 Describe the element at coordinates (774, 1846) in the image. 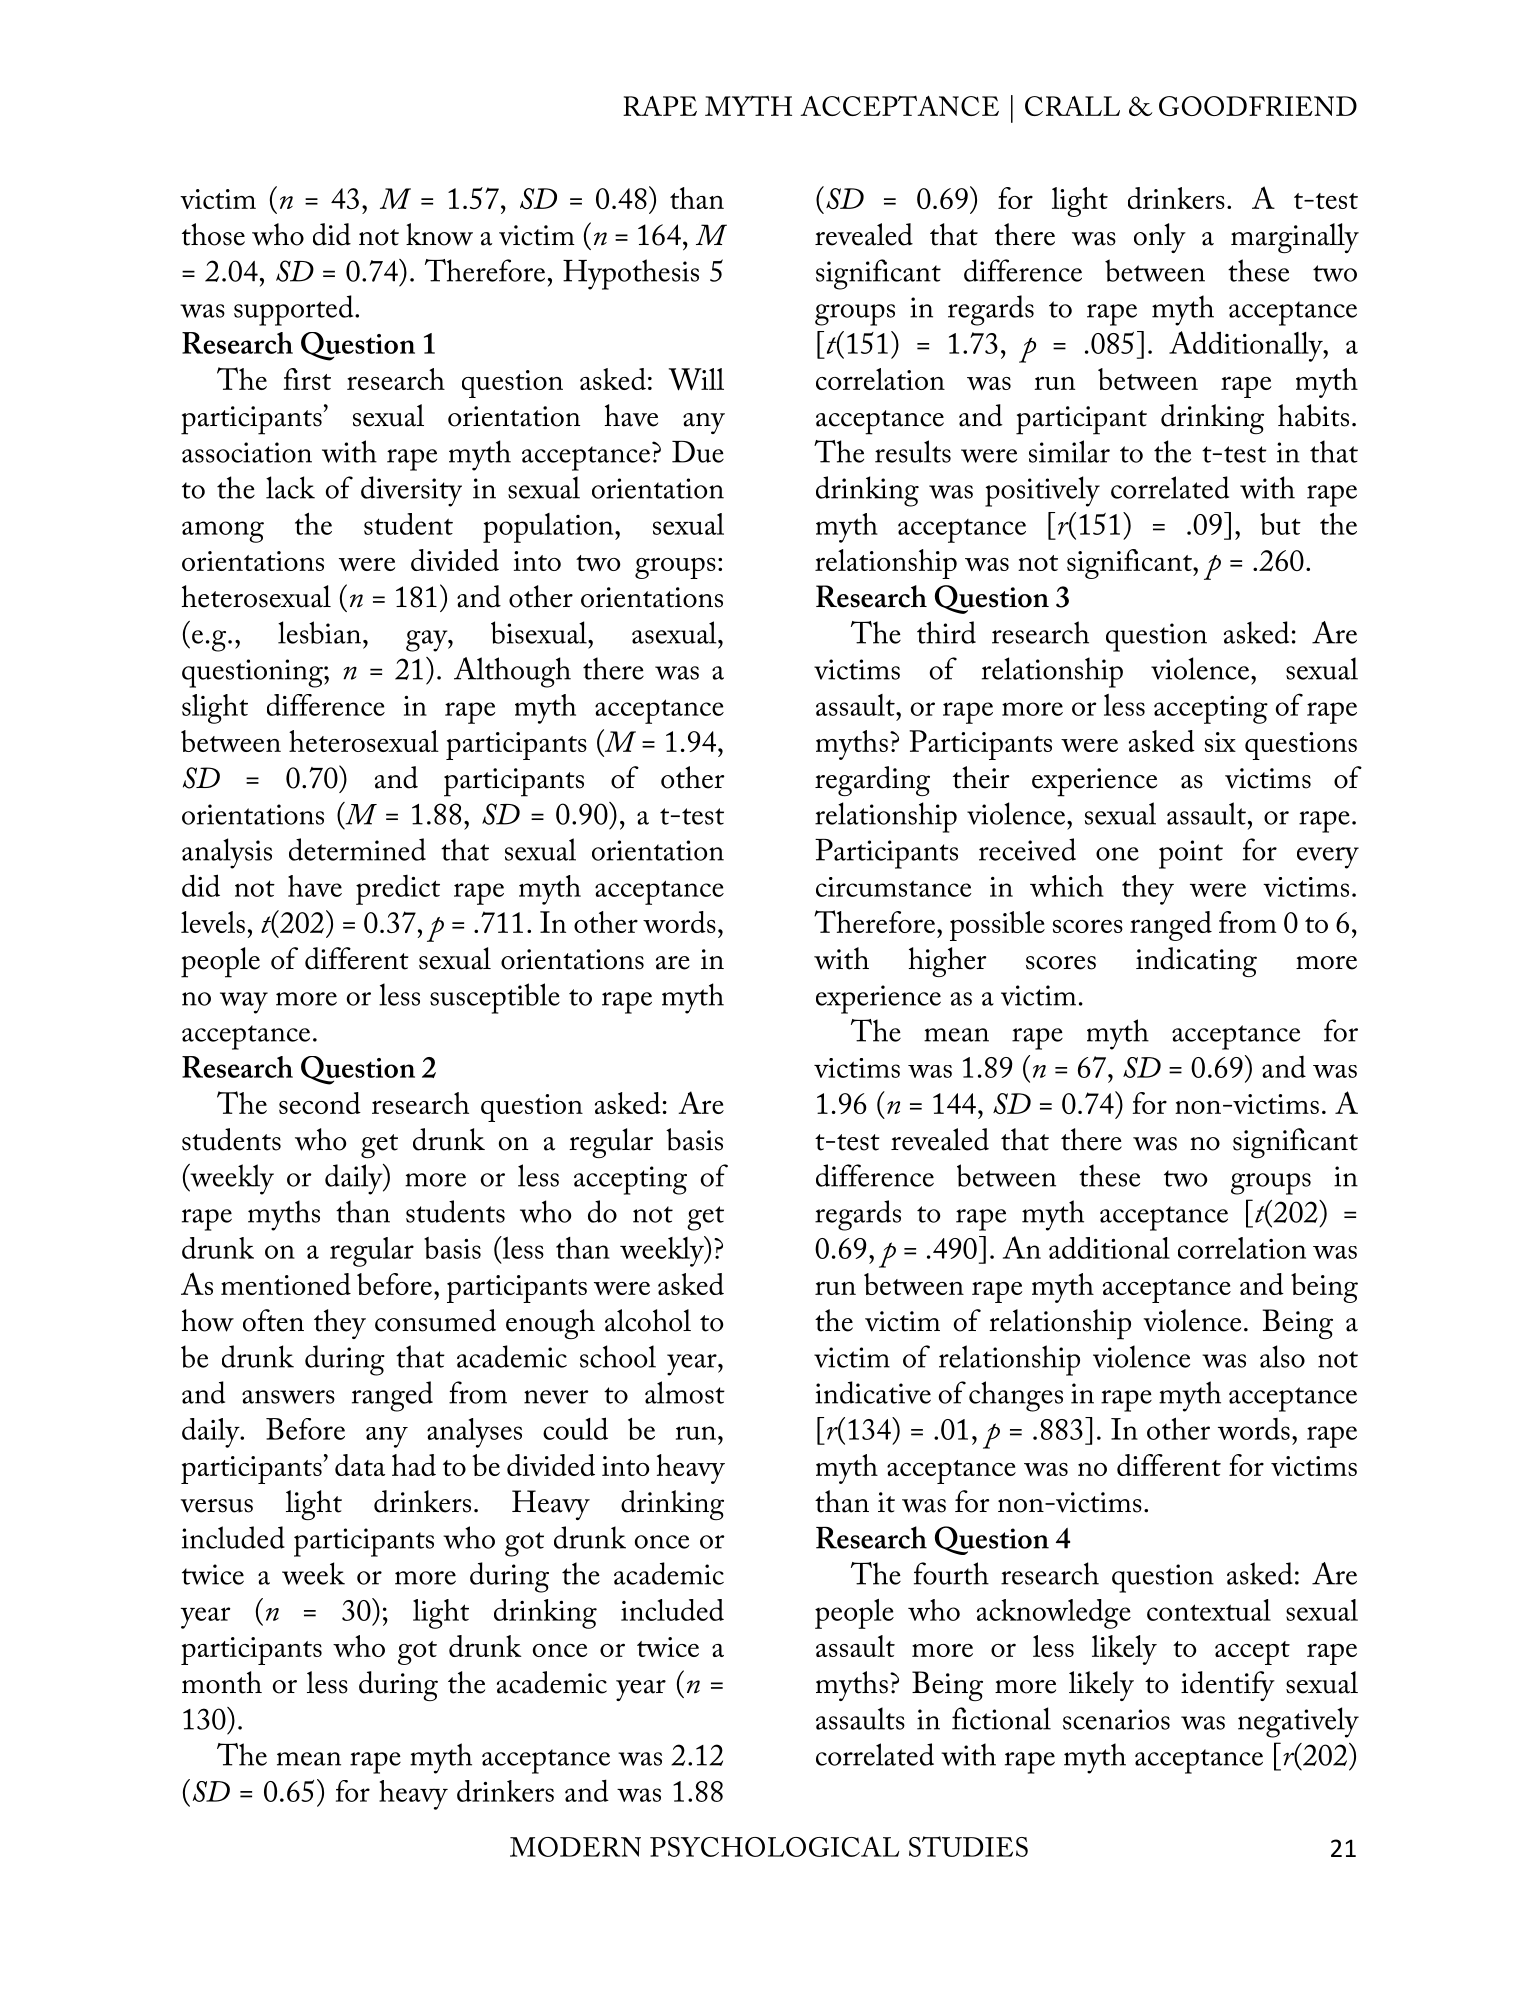

I see `PSYCHOLOGICAL` at that location.
